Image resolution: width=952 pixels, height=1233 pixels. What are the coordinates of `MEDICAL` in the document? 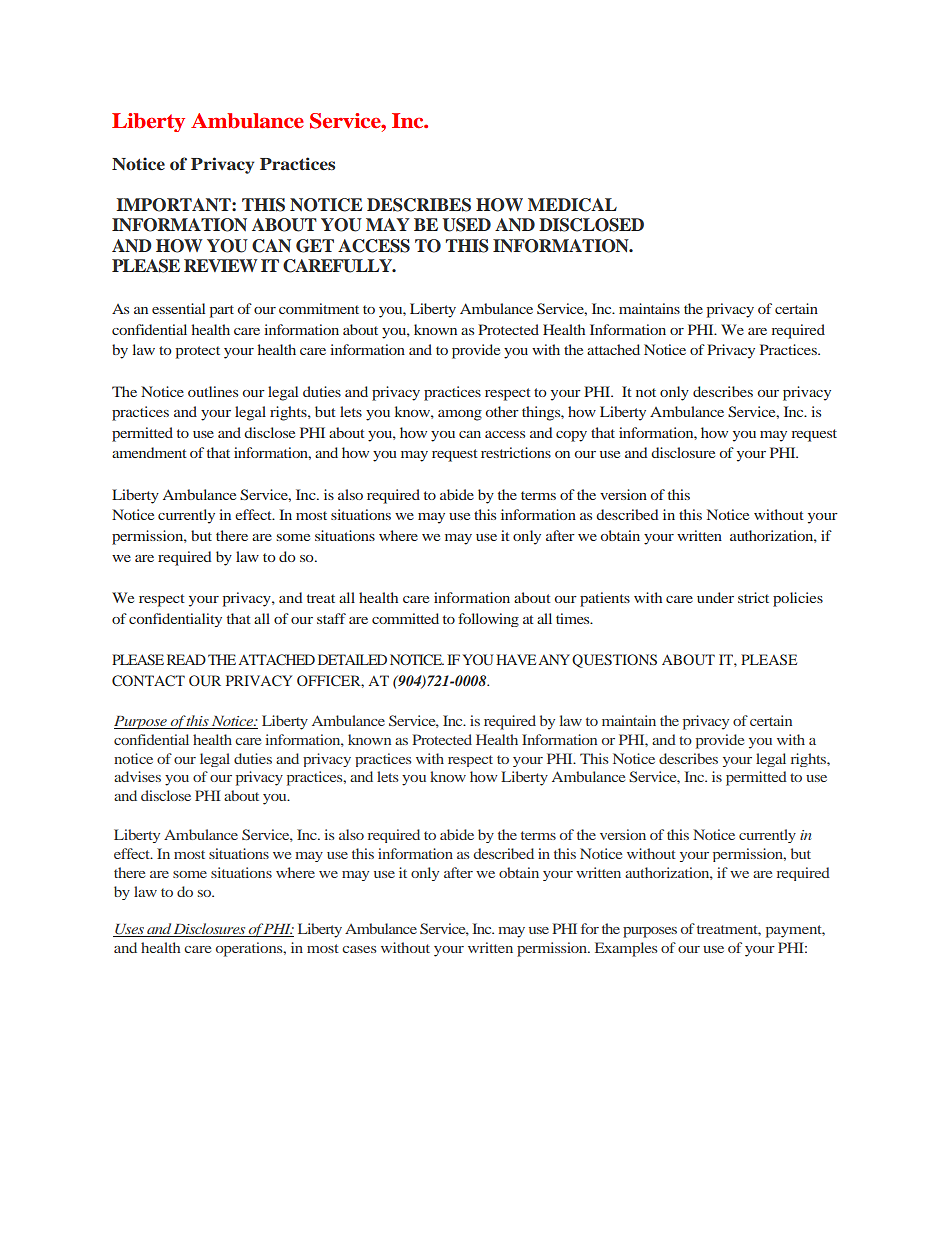 It's located at (572, 205).
